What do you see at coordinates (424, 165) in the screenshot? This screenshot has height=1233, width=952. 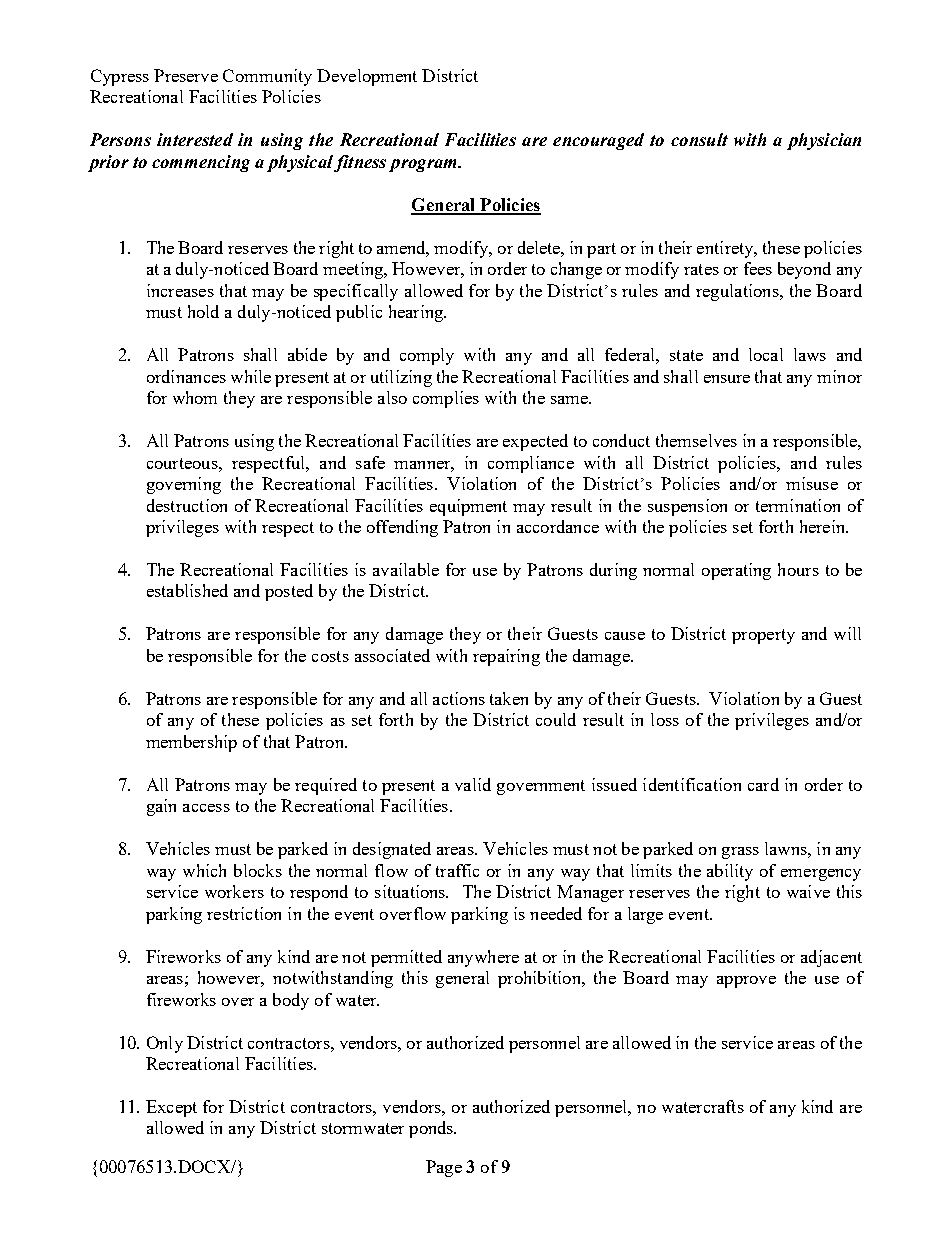 I see `program` at bounding box center [424, 165].
